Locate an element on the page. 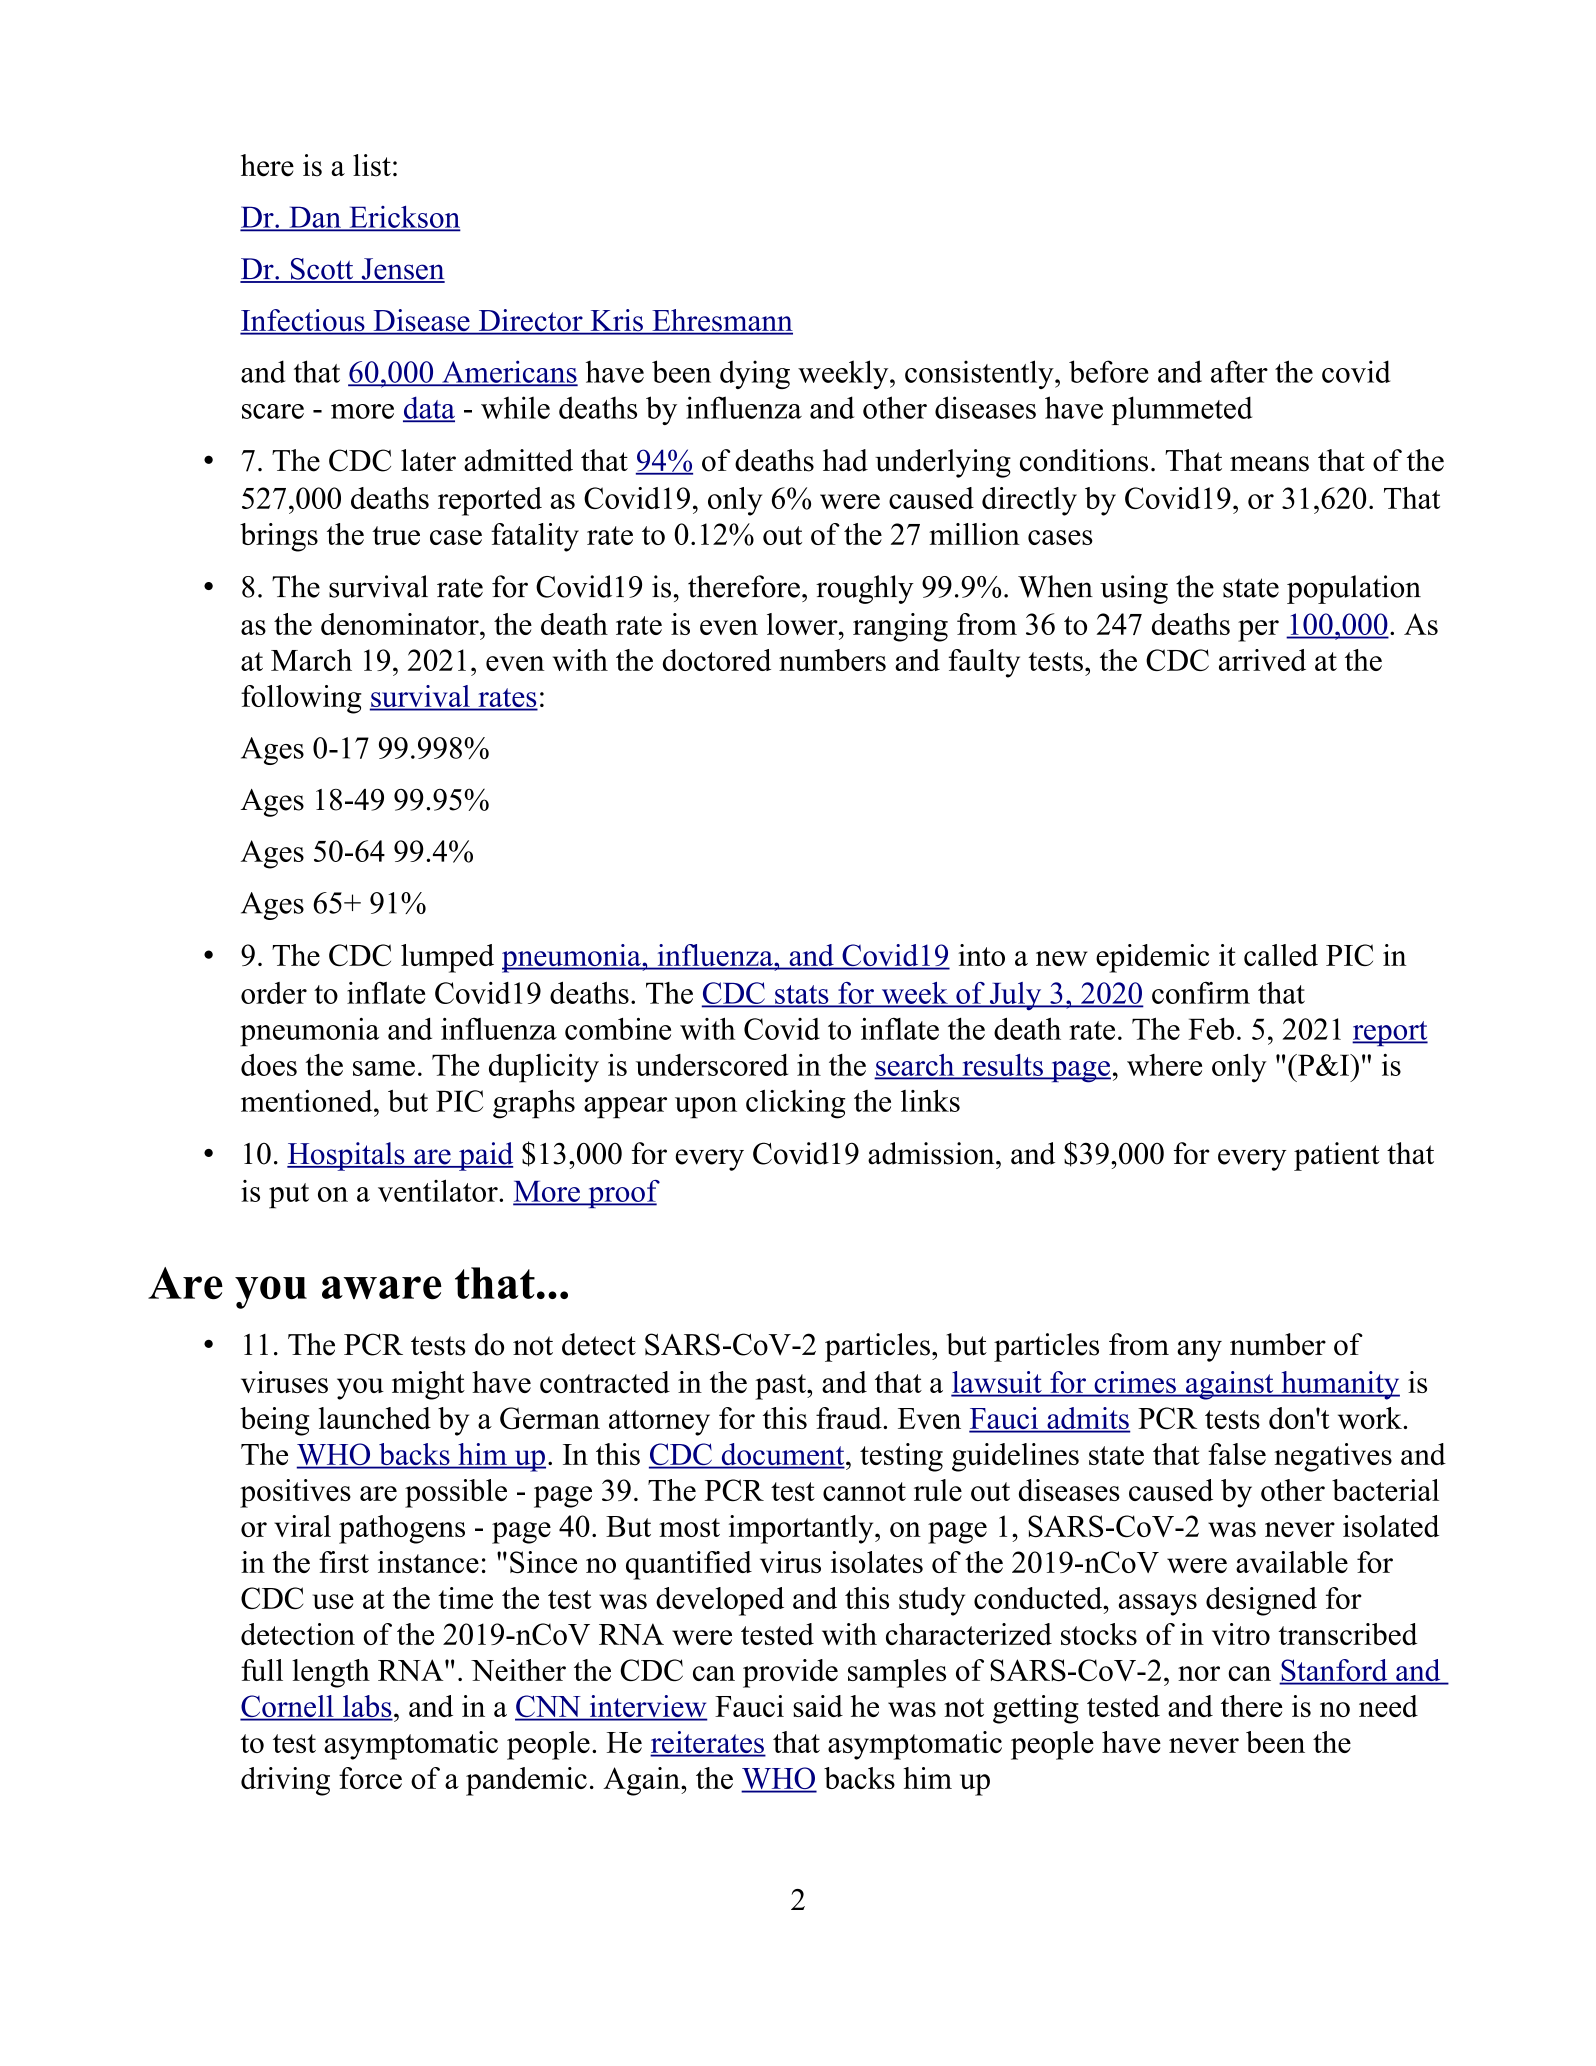  following is located at coordinates (301, 699).
